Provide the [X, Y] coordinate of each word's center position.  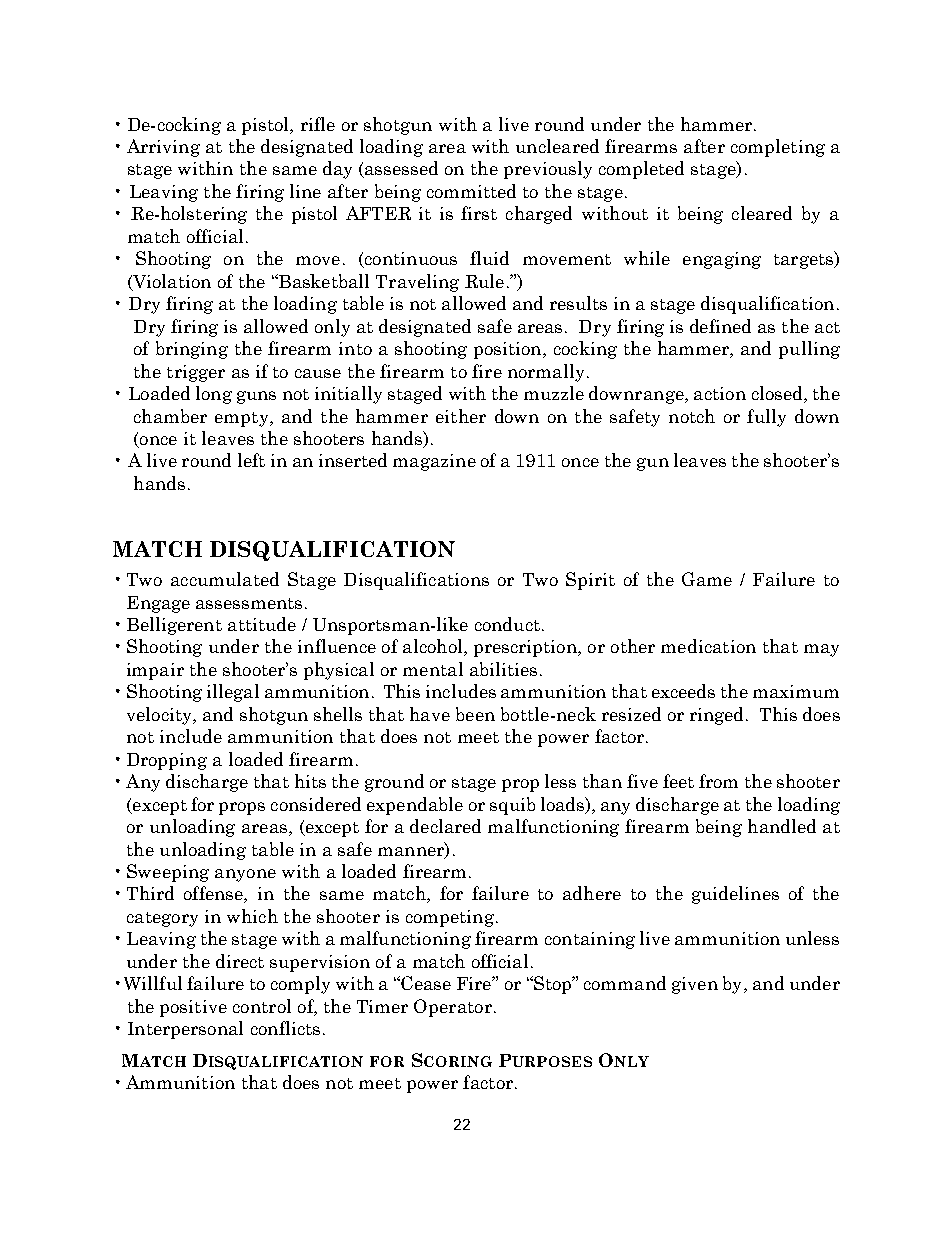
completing [778, 148]
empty [243, 419]
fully [766, 418]
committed [471, 191]
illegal [233, 693]
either [461, 416]
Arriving [163, 148]
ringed [718, 716]
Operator [453, 1008]
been [475, 714]
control [262, 1006]
